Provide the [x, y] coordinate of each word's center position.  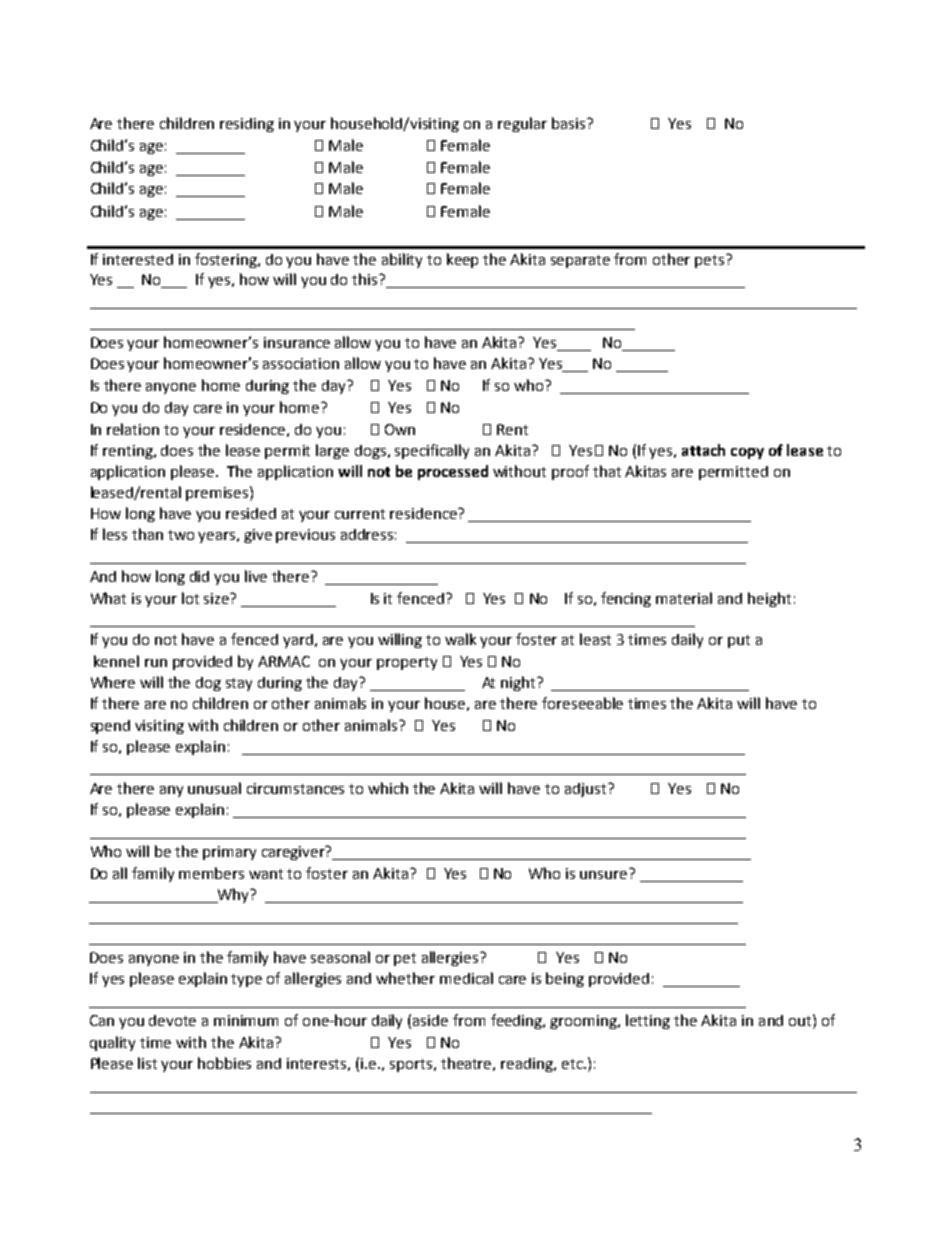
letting [648, 1021]
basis [570, 123]
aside [430, 1020]
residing [247, 125]
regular [522, 124]
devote [172, 1020]
